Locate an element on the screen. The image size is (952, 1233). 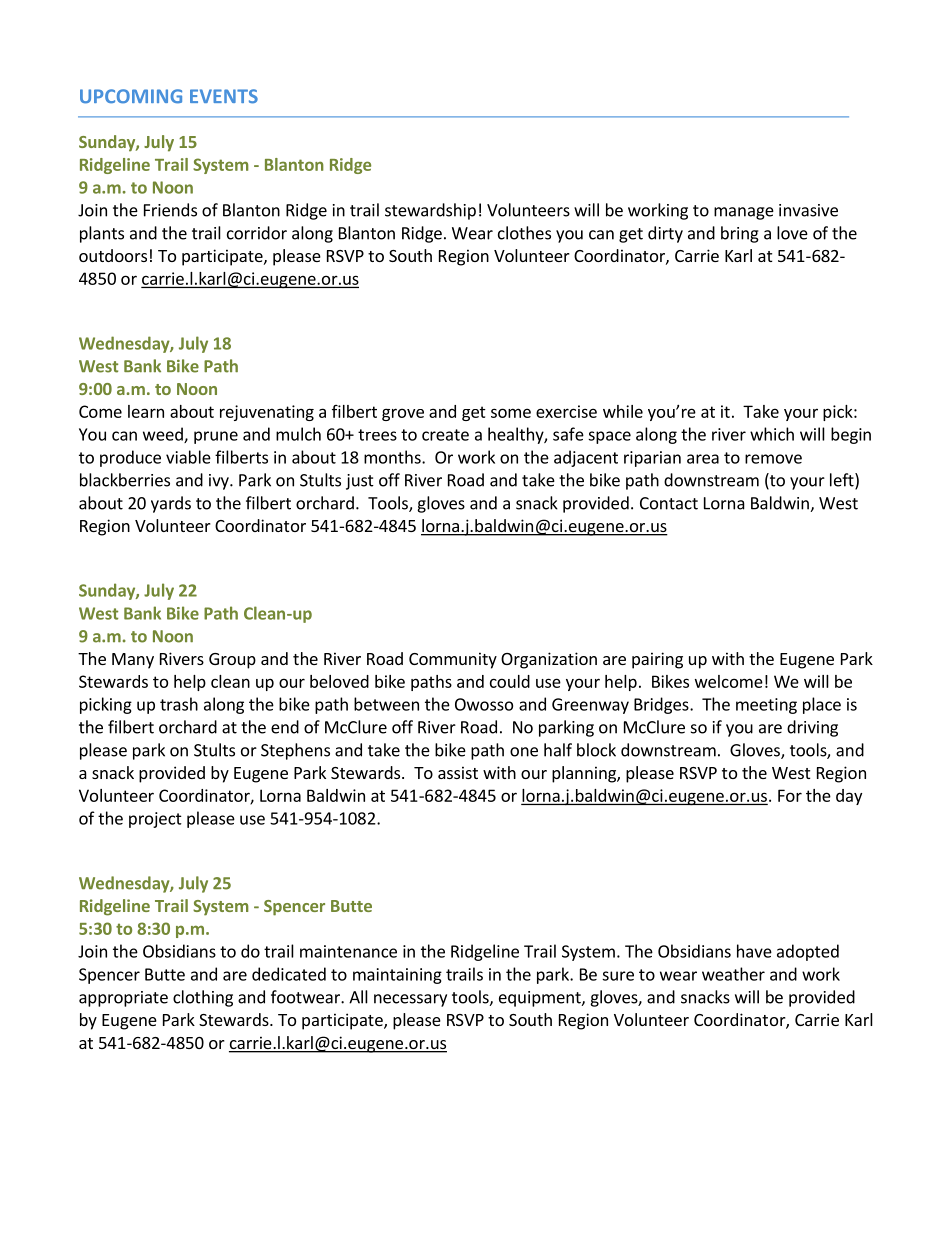
learn is located at coordinates (146, 411).
